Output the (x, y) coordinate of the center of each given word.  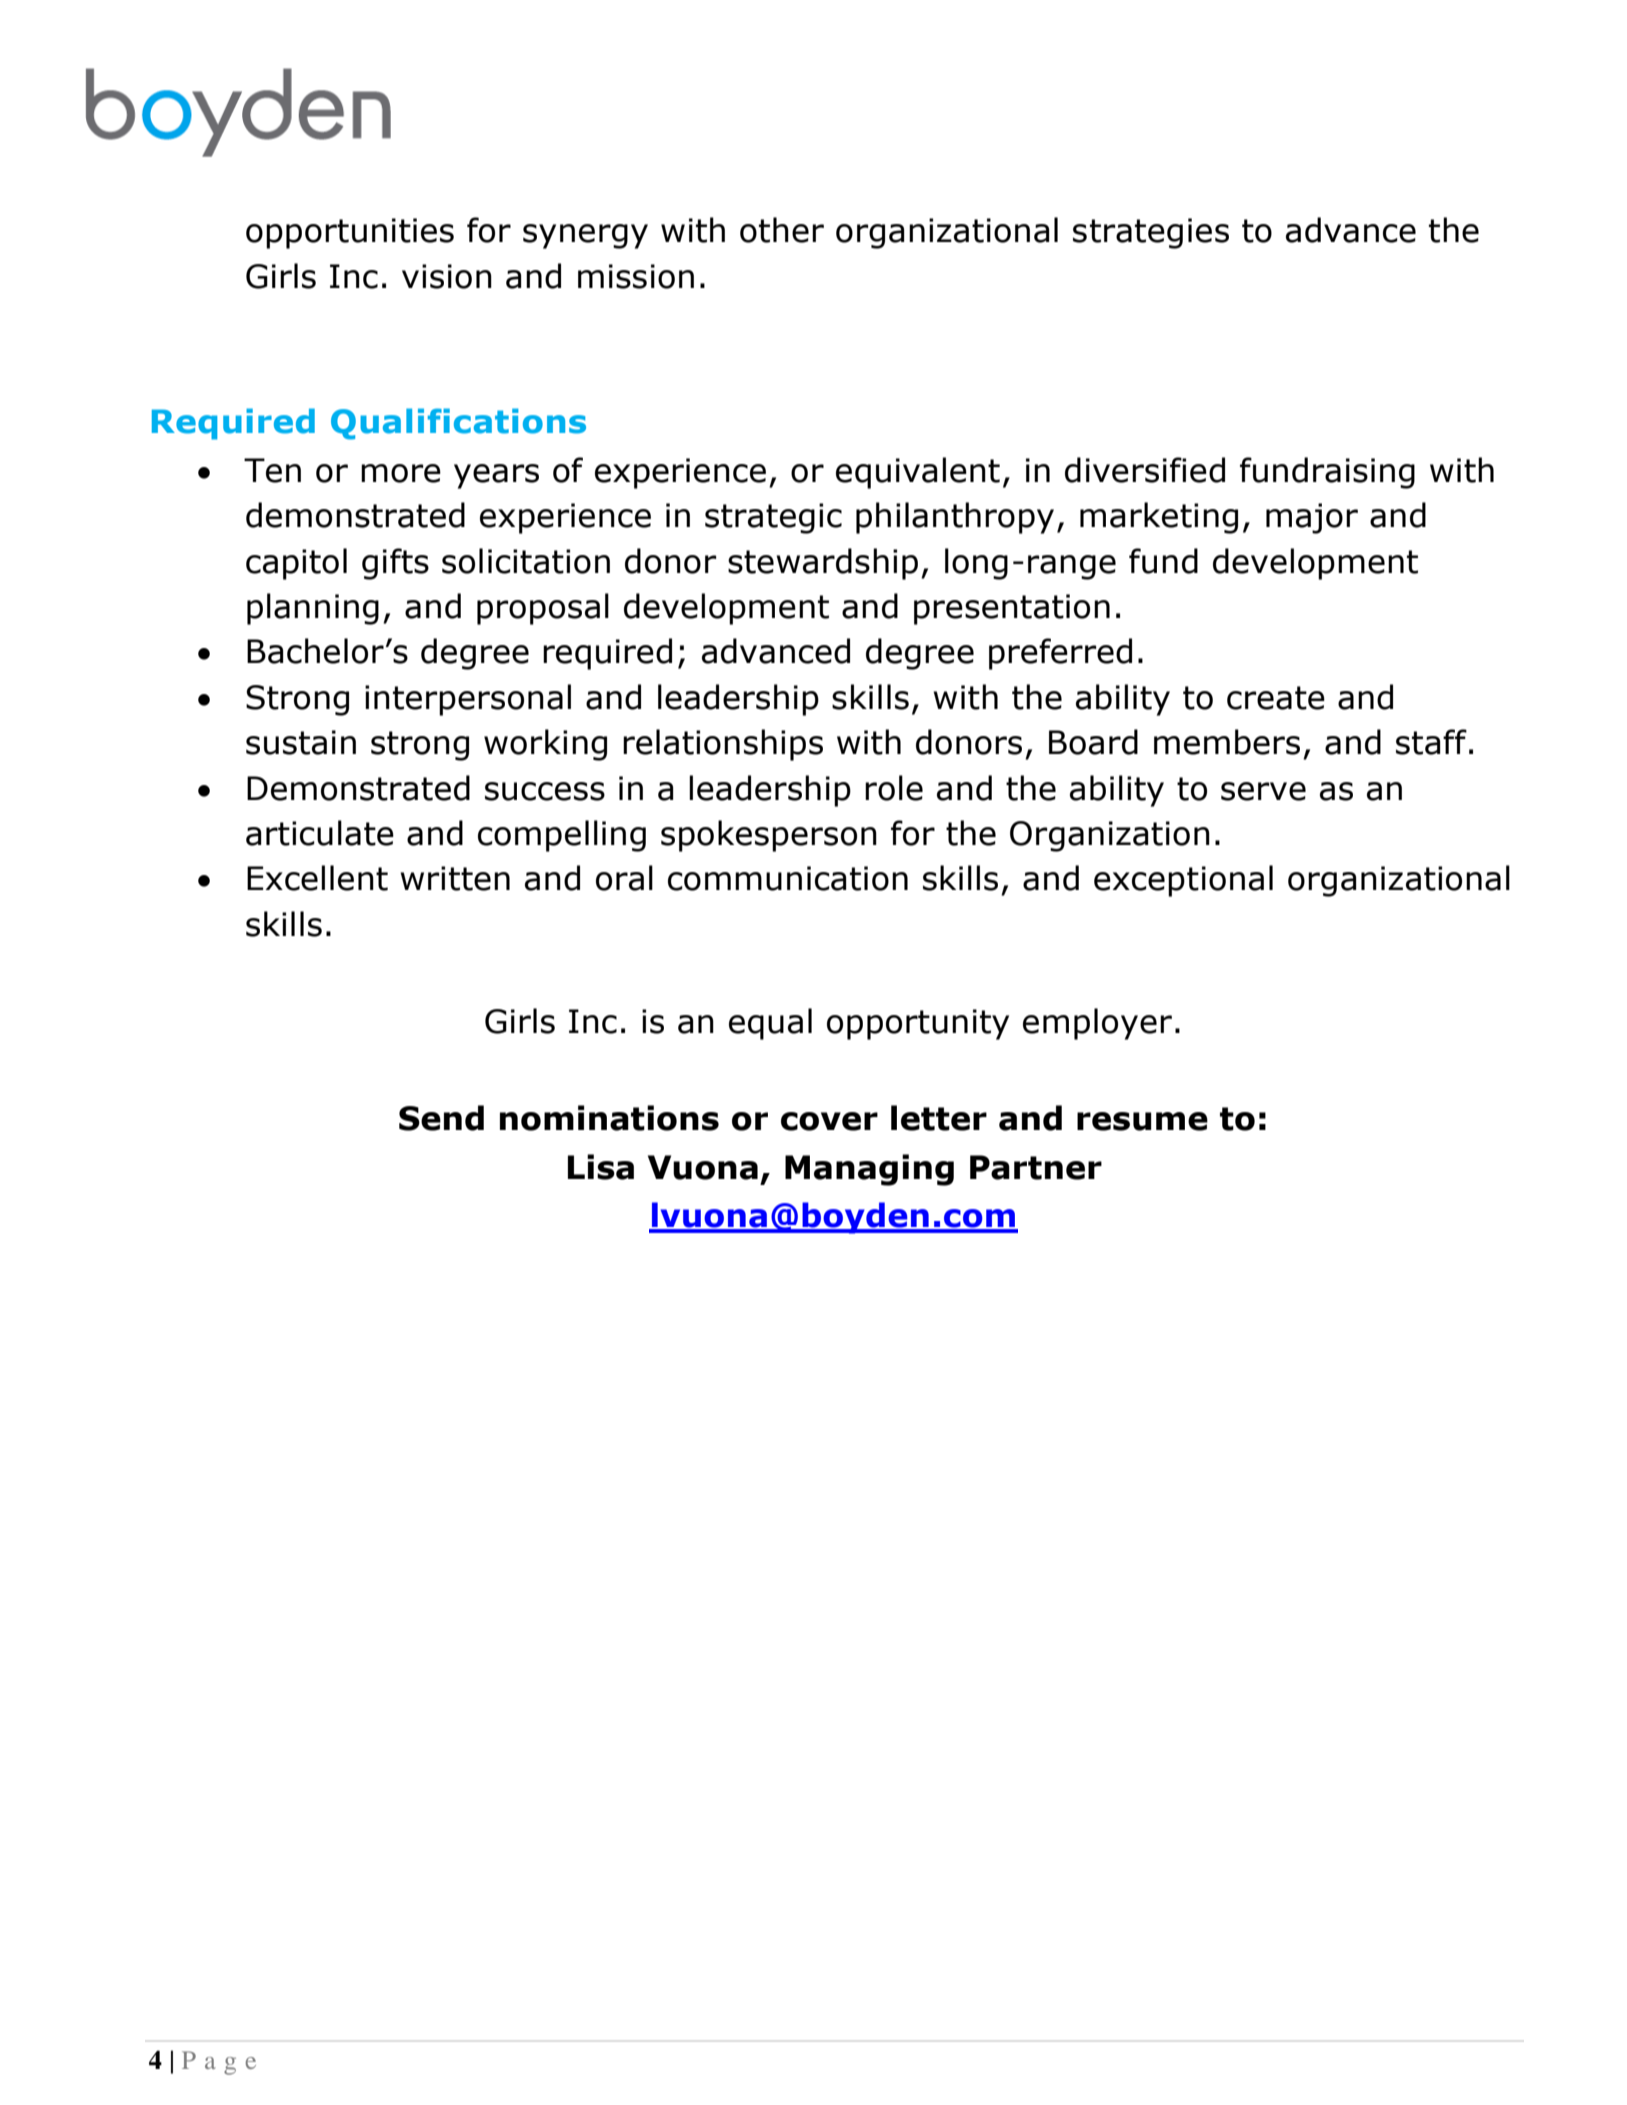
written (455, 878)
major (1312, 518)
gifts (395, 564)
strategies (1151, 233)
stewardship (823, 564)
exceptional (1183, 881)
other (782, 230)
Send (441, 1118)
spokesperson (769, 836)
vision (447, 276)
